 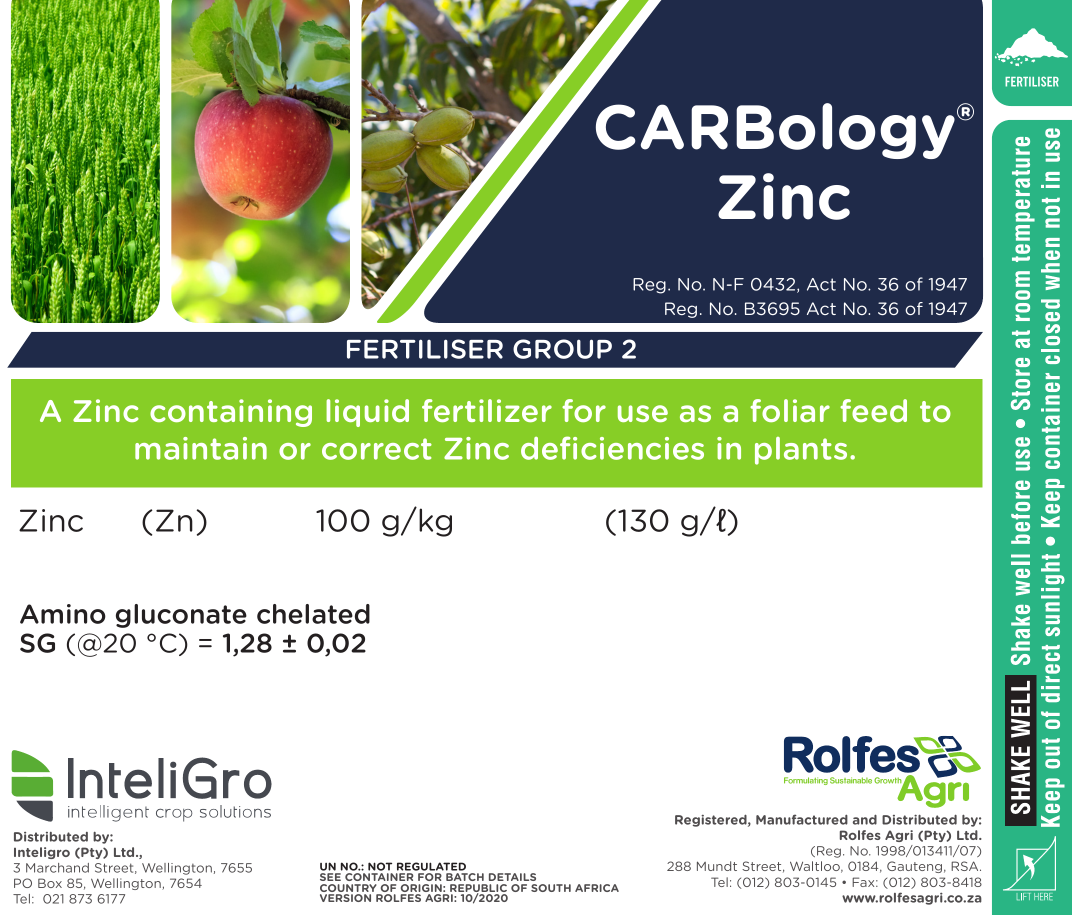 I want to click on feed, so click(x=873, y=410).
